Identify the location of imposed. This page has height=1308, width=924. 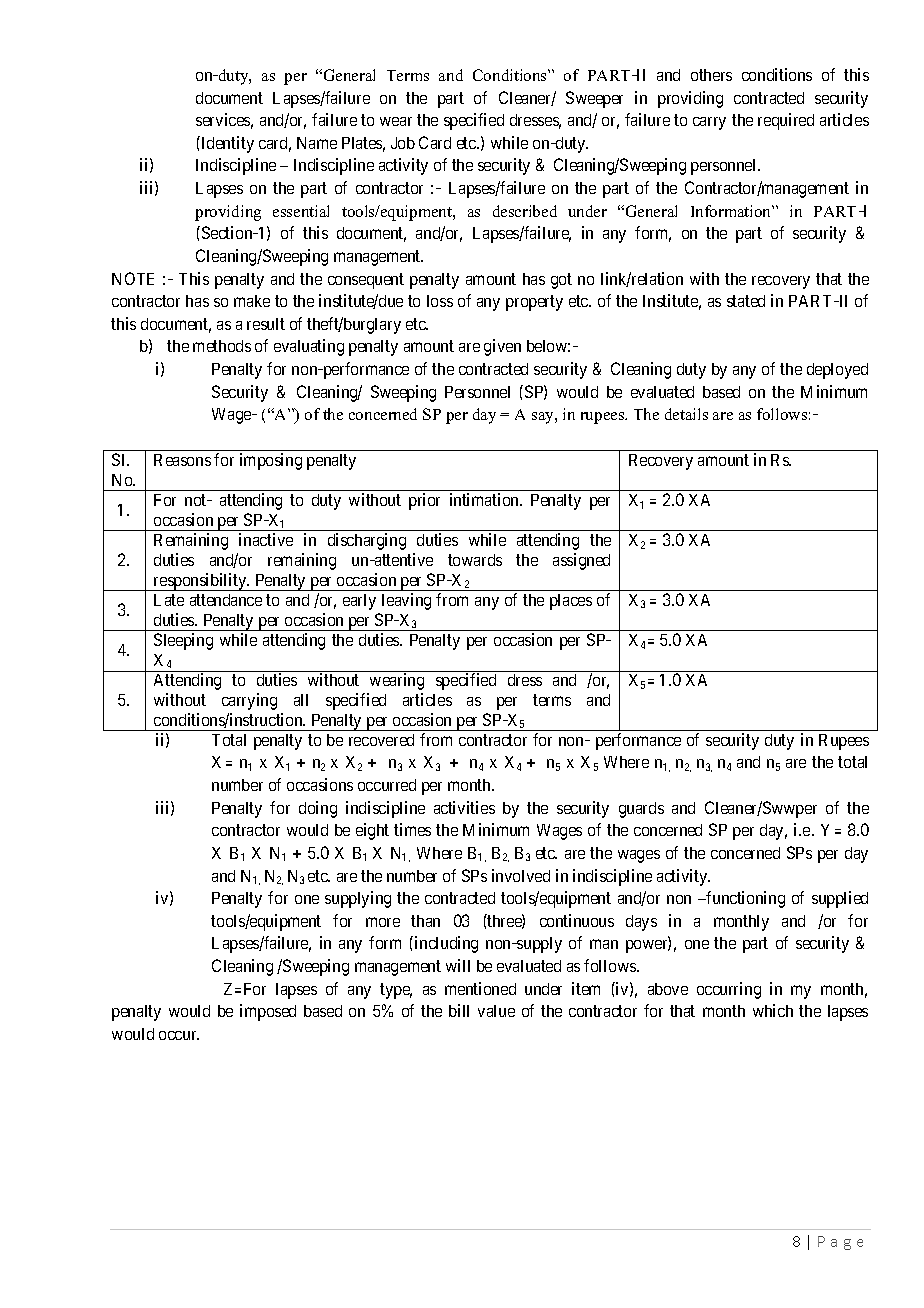
(268, 1012).
